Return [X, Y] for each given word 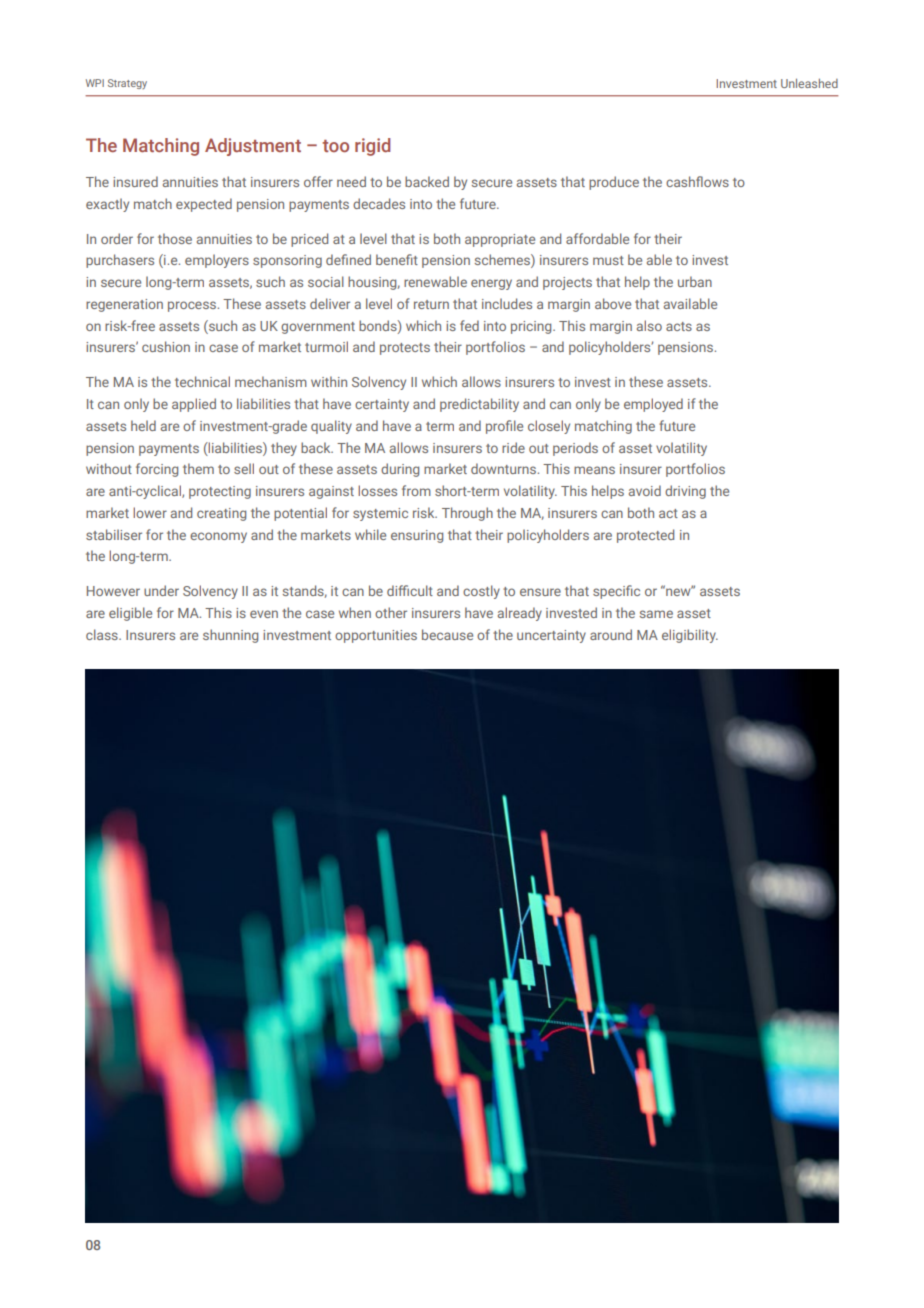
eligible [130, 614]
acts [679, 326]
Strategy [127, 84]
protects [405, 349]
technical [202, 381]
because [447, 634]
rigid [372, 147]
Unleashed [809, 83]
